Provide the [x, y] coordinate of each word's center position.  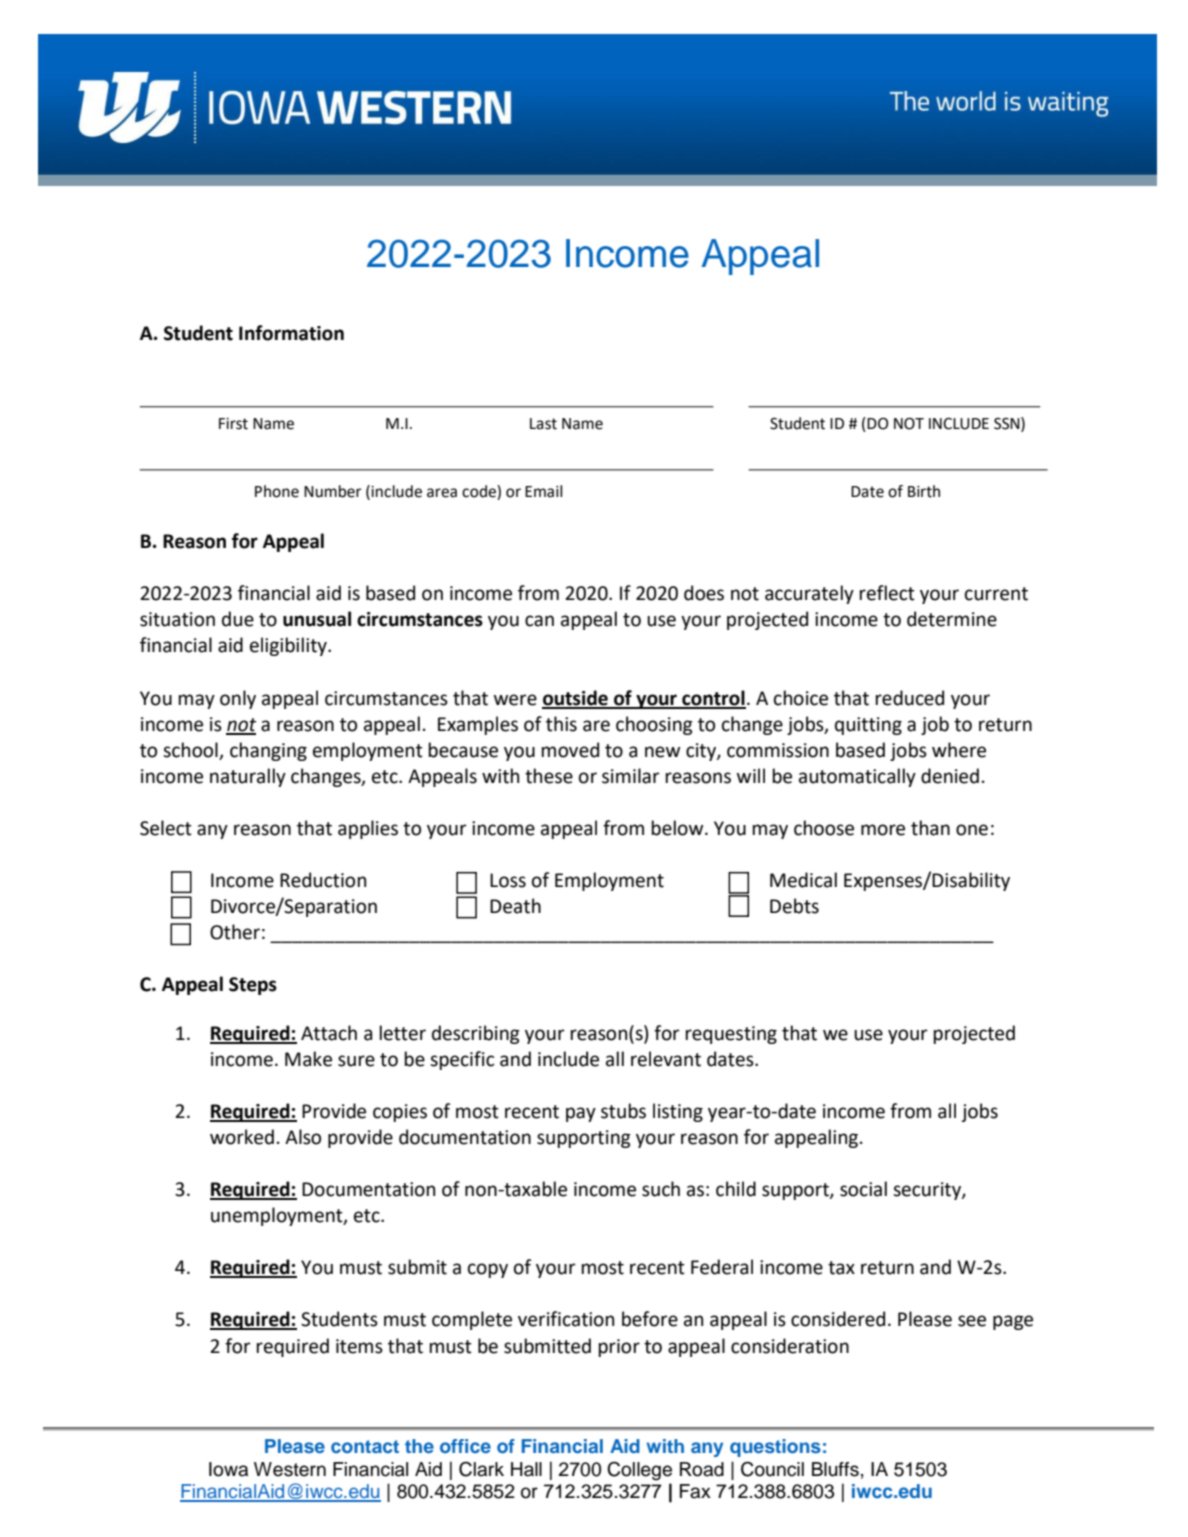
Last [543, 424]
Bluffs [835, 1469]
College [639, 1471]
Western [290, 1469]
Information [291, 333]
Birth [924, 491]
